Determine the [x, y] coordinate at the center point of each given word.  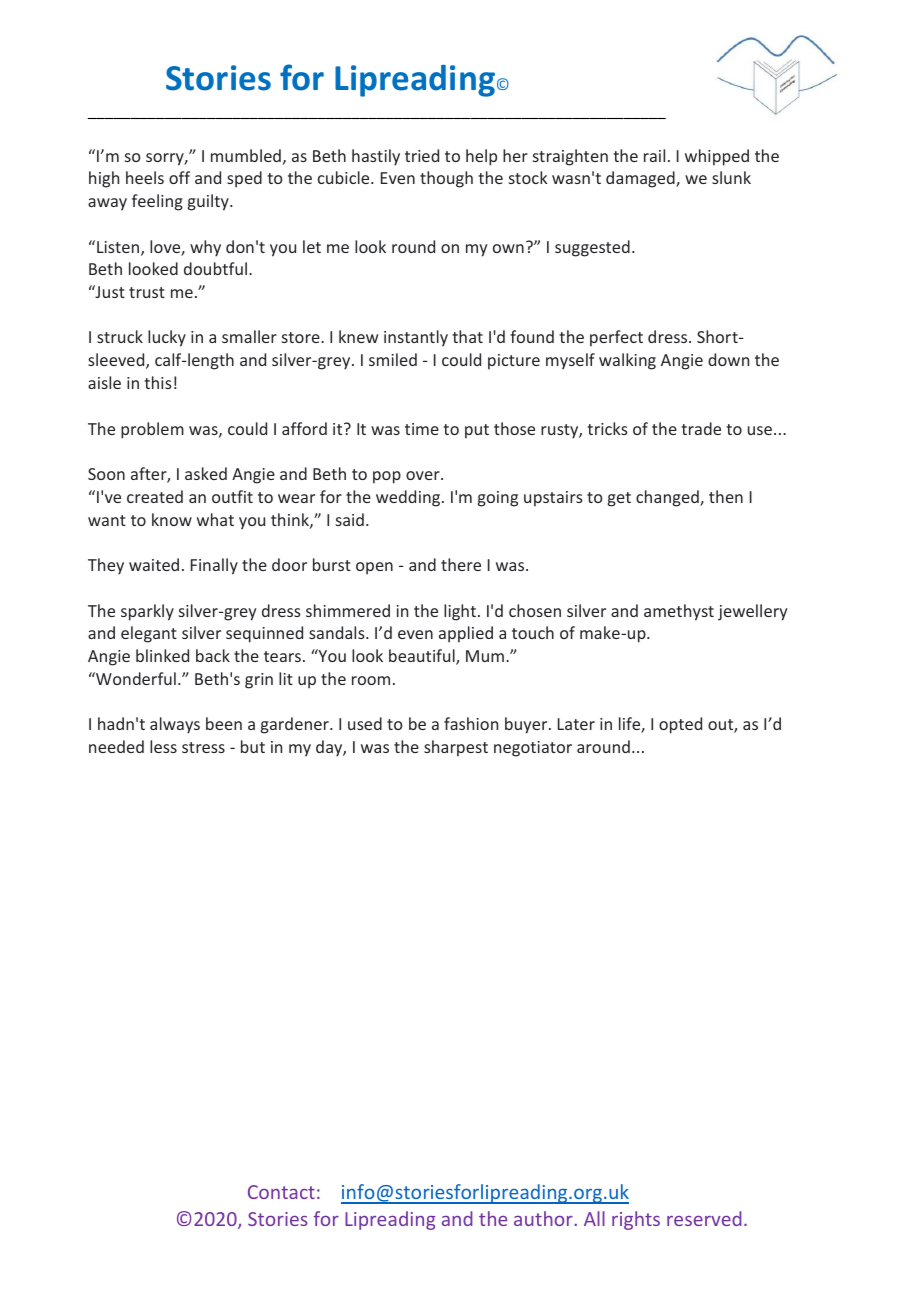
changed [668, 498]
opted [680, 725]
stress [203, 747]
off [179, 177]
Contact [281, 1192]
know [172, 519]
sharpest [456, 748]
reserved [704, 1218]
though [446, 179]
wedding [409, 498]
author [544, 1218]
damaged [641, 179]
